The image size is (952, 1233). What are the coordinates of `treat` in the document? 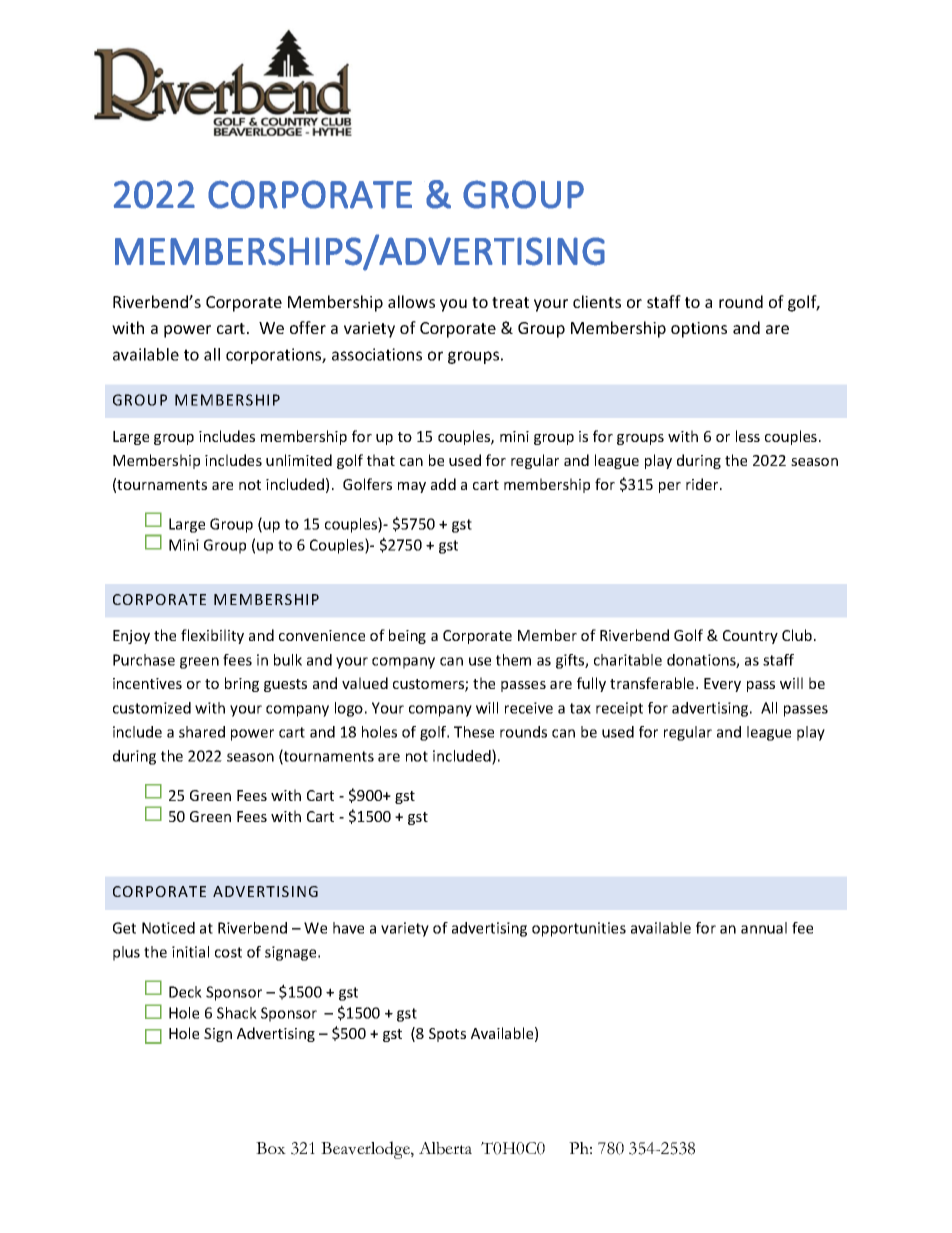 It's located at (510, 302).
